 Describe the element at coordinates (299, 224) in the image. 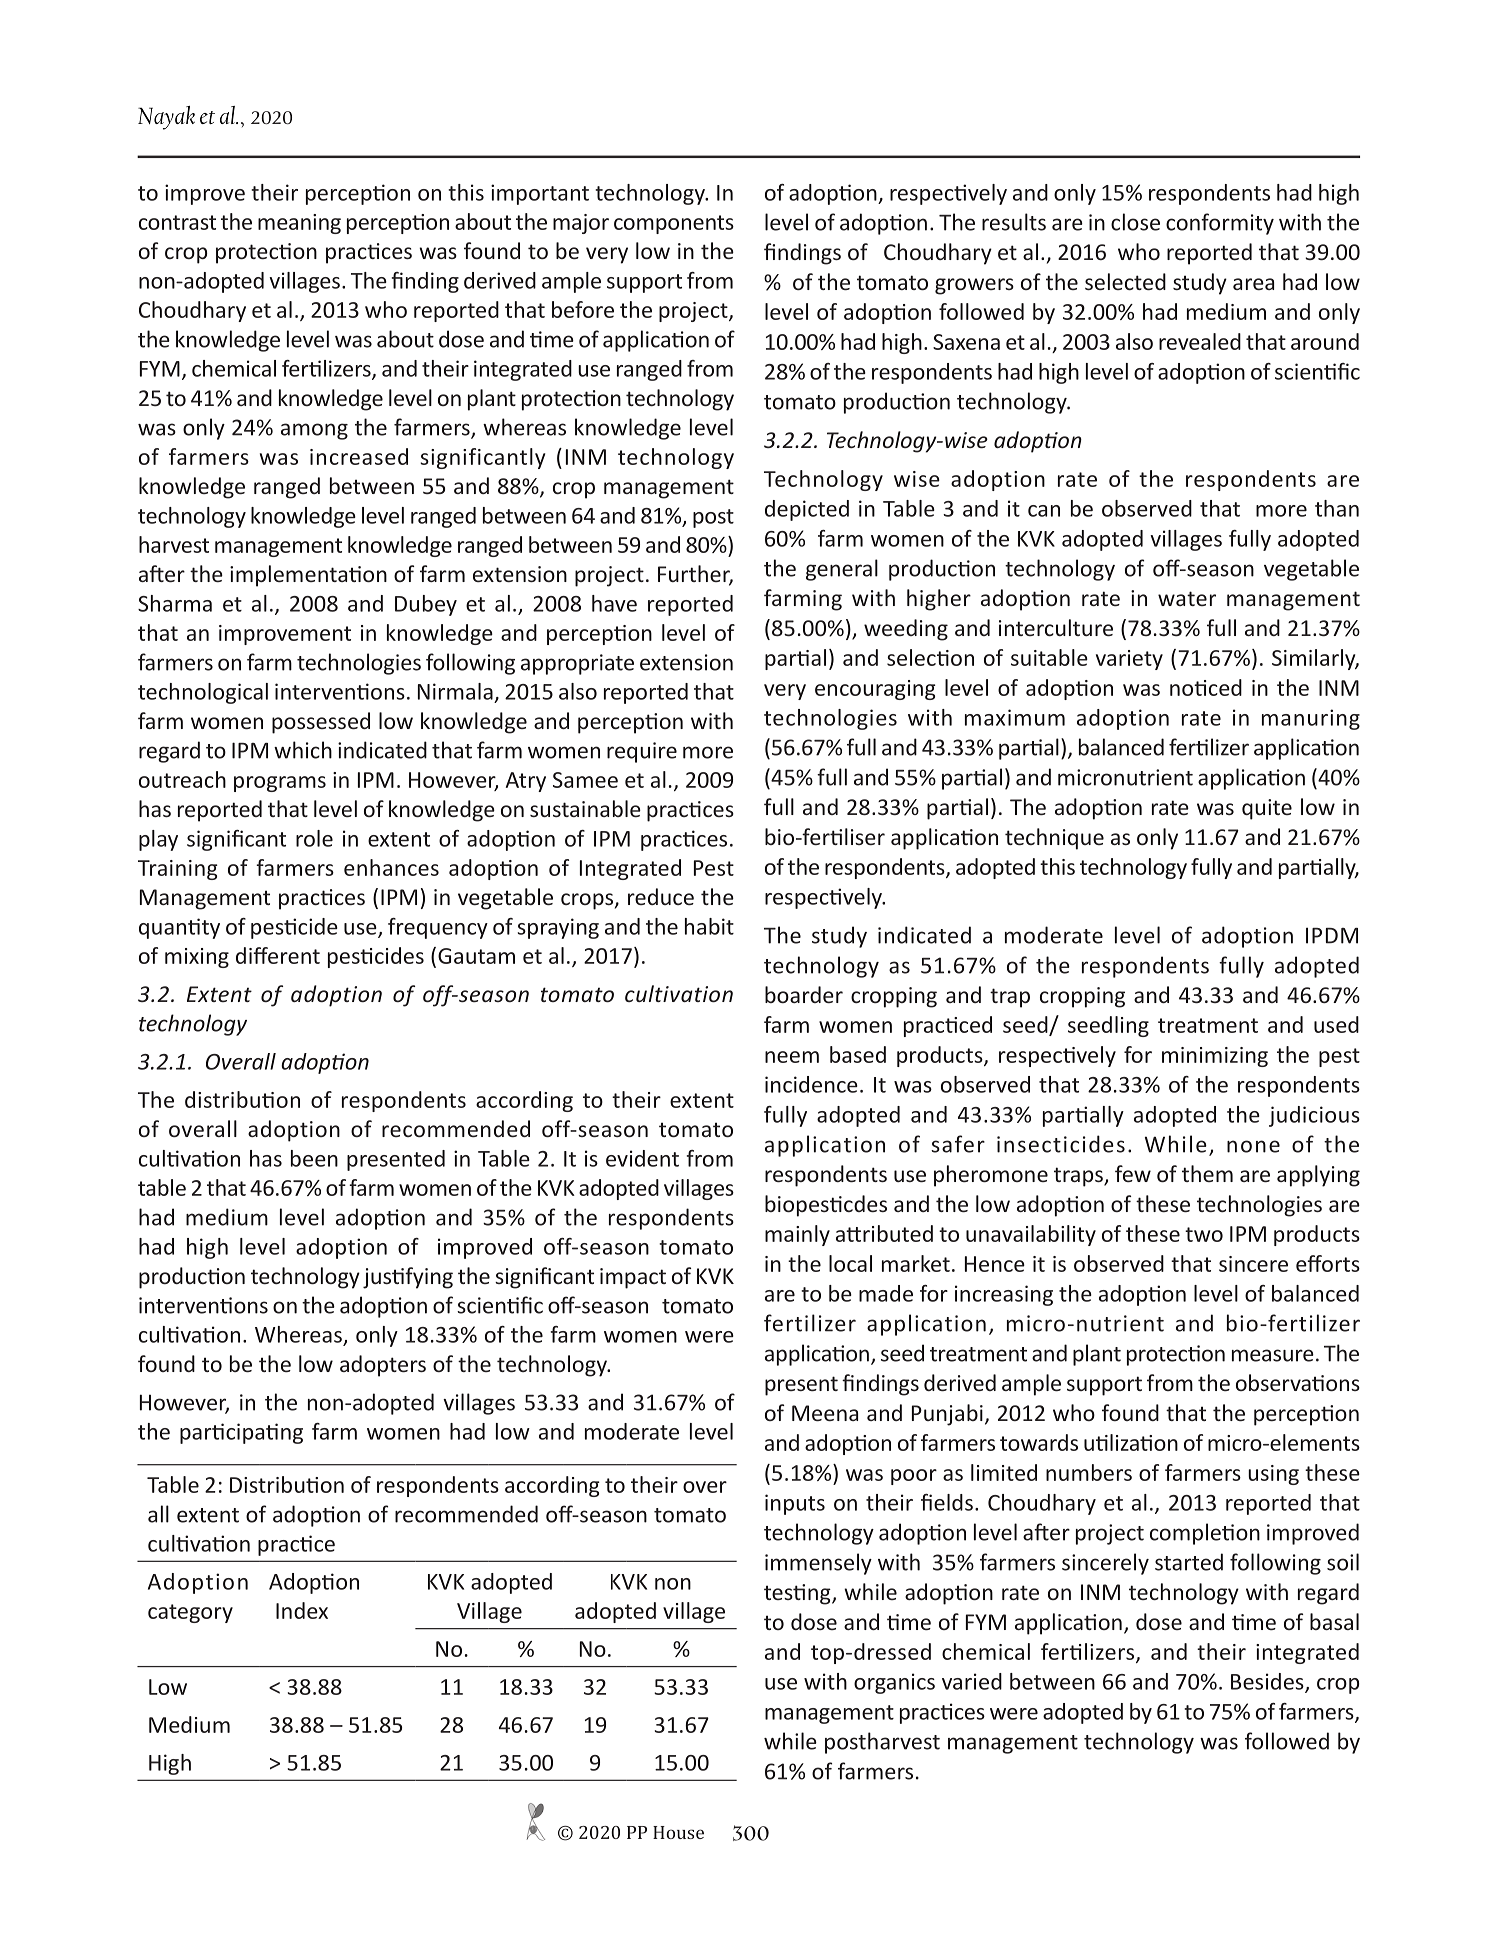

I see `meaning` at that location.
